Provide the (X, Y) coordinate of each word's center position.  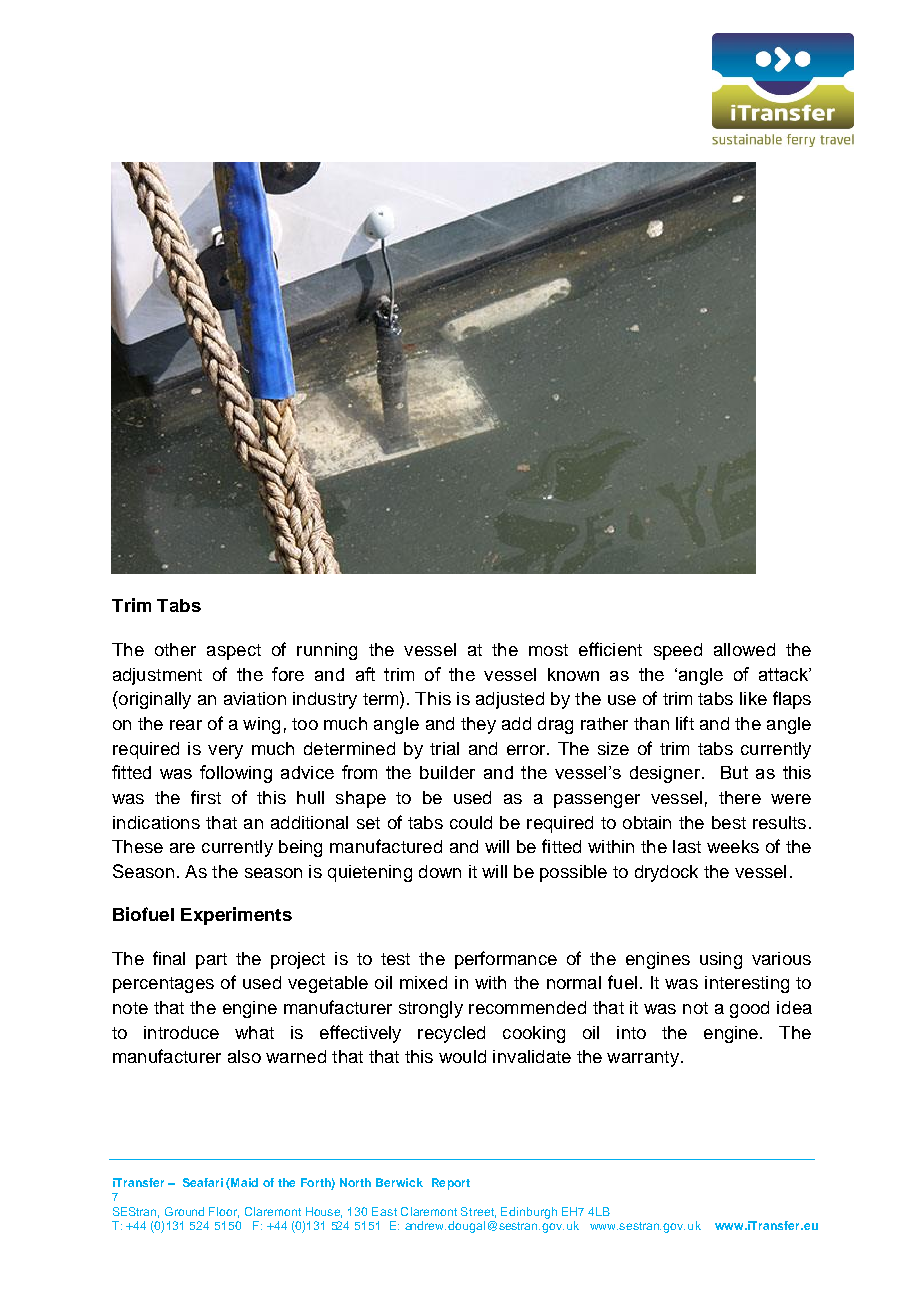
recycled (451, 1034)
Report (451, 1184)
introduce (181, 1032)
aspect (234, 652)
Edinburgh (529, 1213)
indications (156, 822)
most (548, 650)
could (471, 822)
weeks (733, 846)
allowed (744, 649)
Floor (224, 1212)
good (749, 1009)
